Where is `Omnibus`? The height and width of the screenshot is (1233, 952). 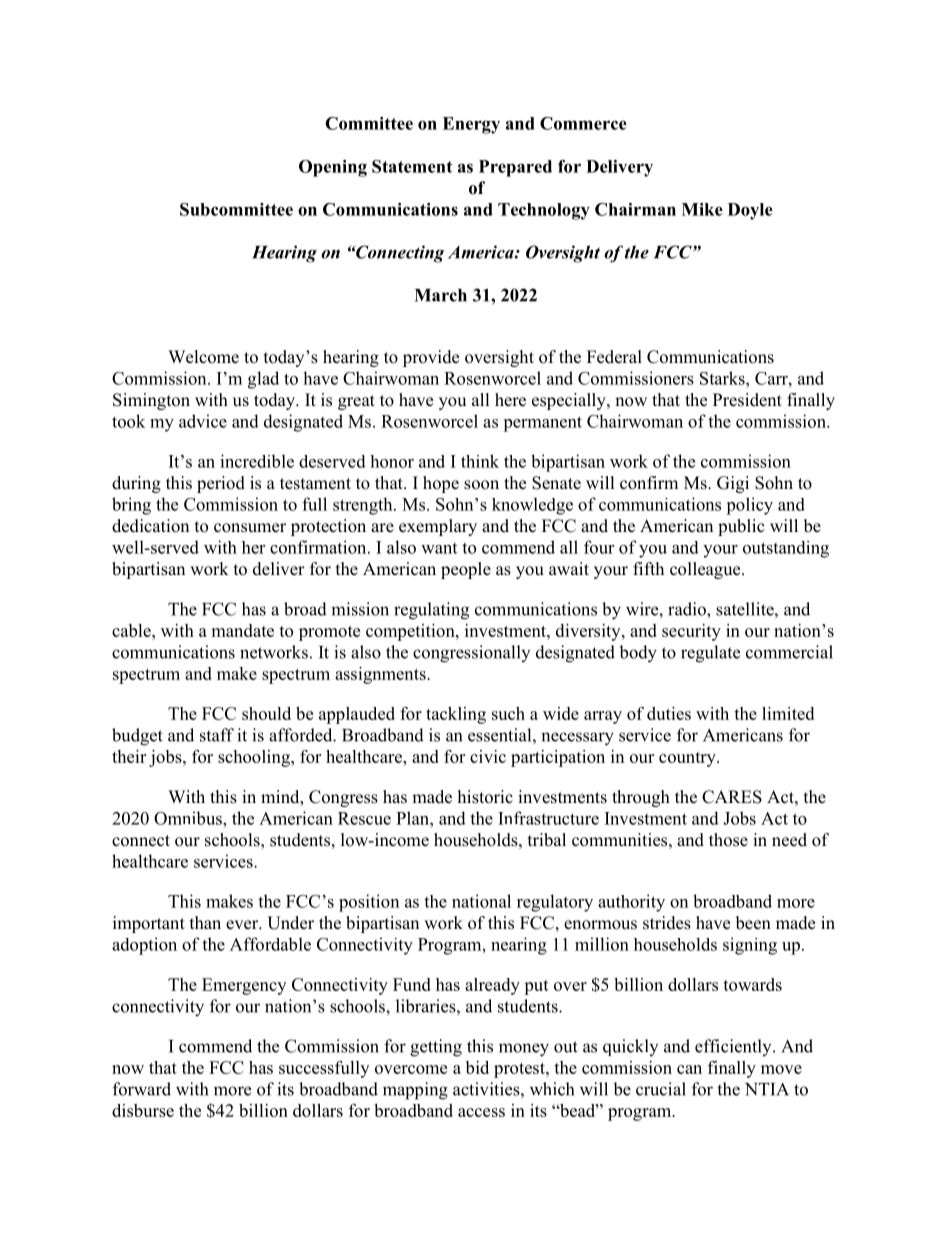
Omnibus is located at coordinates (189, 818).
